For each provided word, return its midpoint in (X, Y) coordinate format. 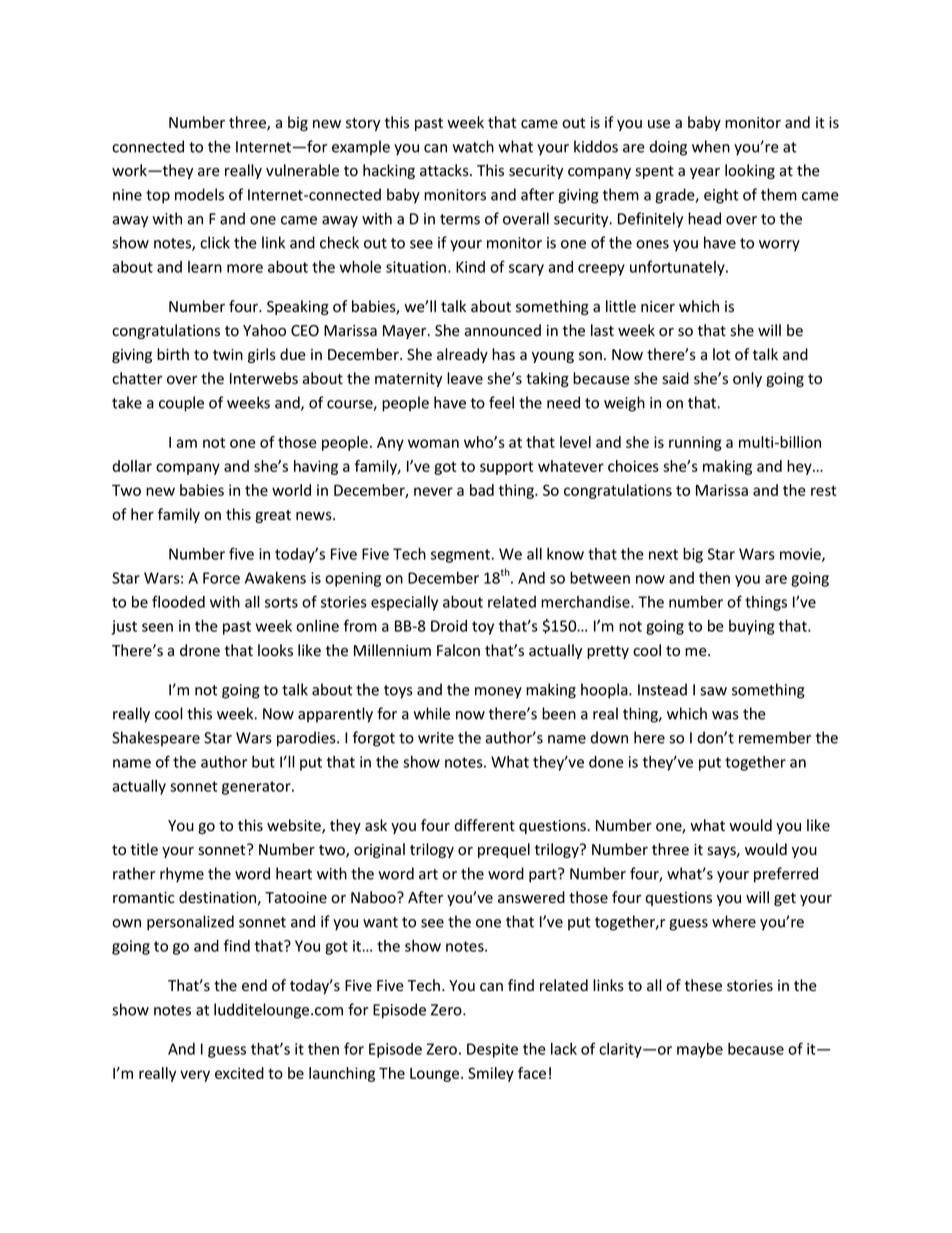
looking (750, 171)
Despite (492, 1050)
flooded (178, 601)
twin (228, 354)
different (484, 825)
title (144, 849)
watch (473, 146)
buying (752, 627)
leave (465, 378)
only (747, 379)
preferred (786, 875)
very (195, 1076)
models (199, 194)
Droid (449, 626)
